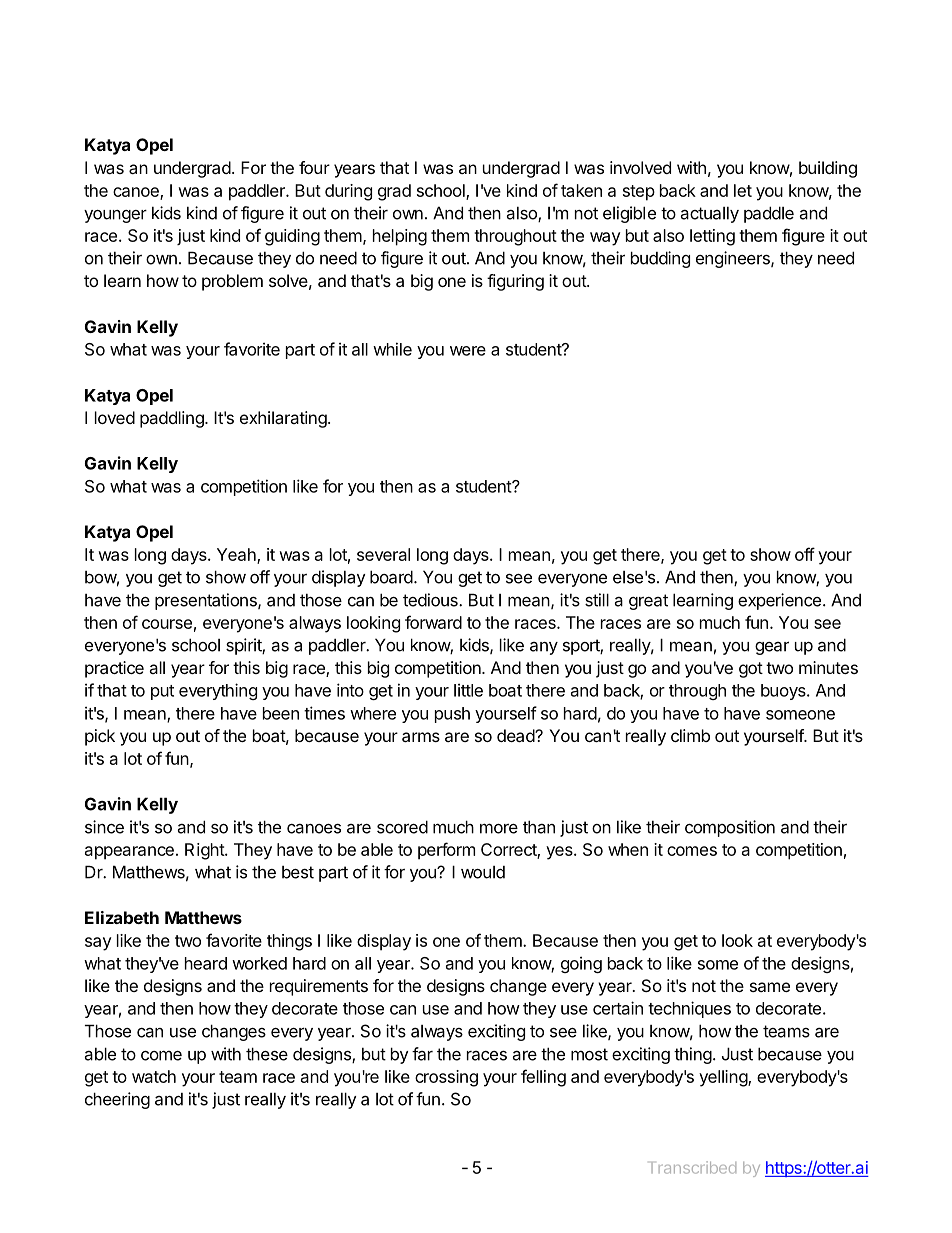 Image resolution: width=952 pixels, height=1233 pixels. Describe the element at coordinates (400, 237) in the screenshot. I see `helping` at that location.
